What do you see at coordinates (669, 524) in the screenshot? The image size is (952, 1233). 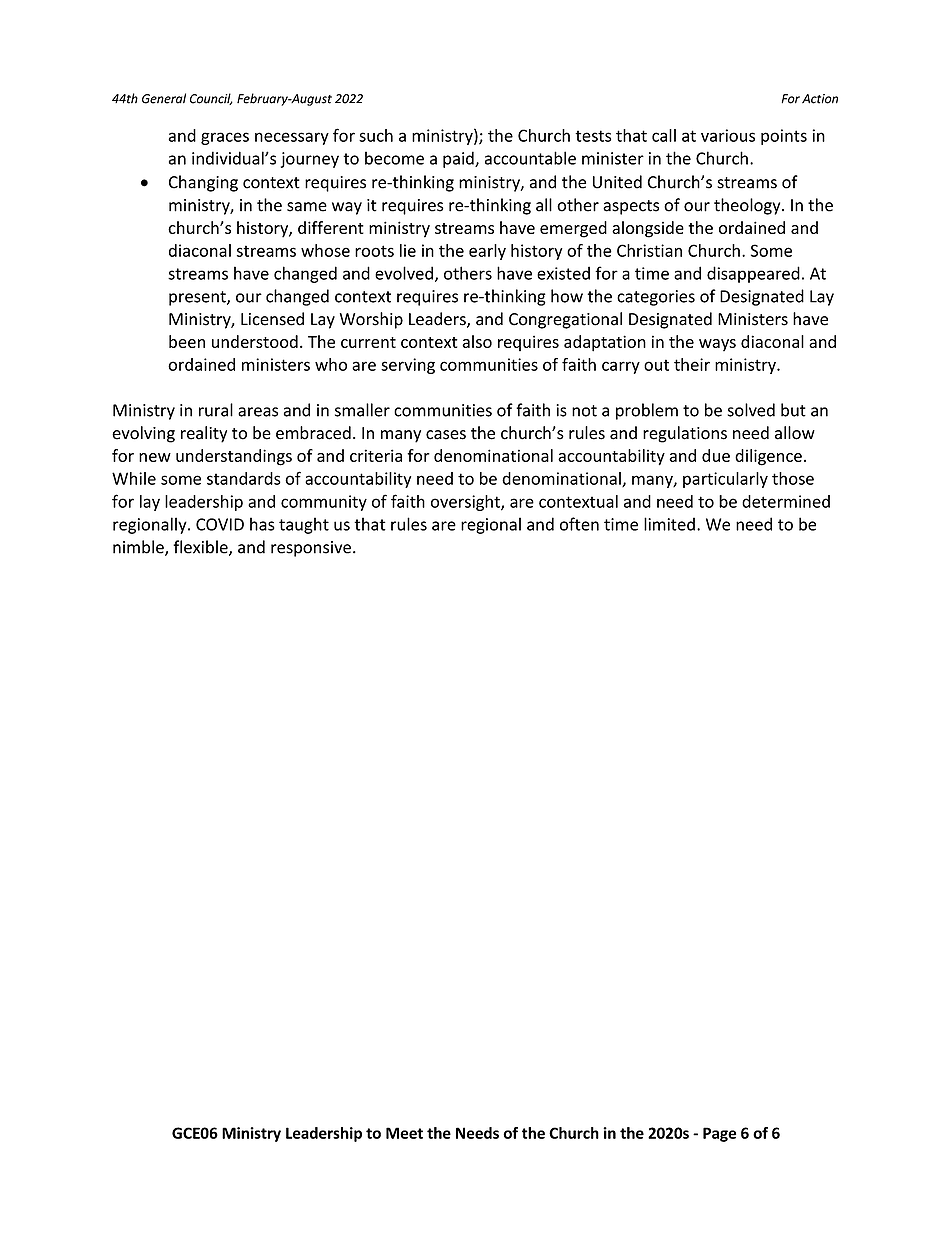 I see `limited` at bounding box center [669, 524].
